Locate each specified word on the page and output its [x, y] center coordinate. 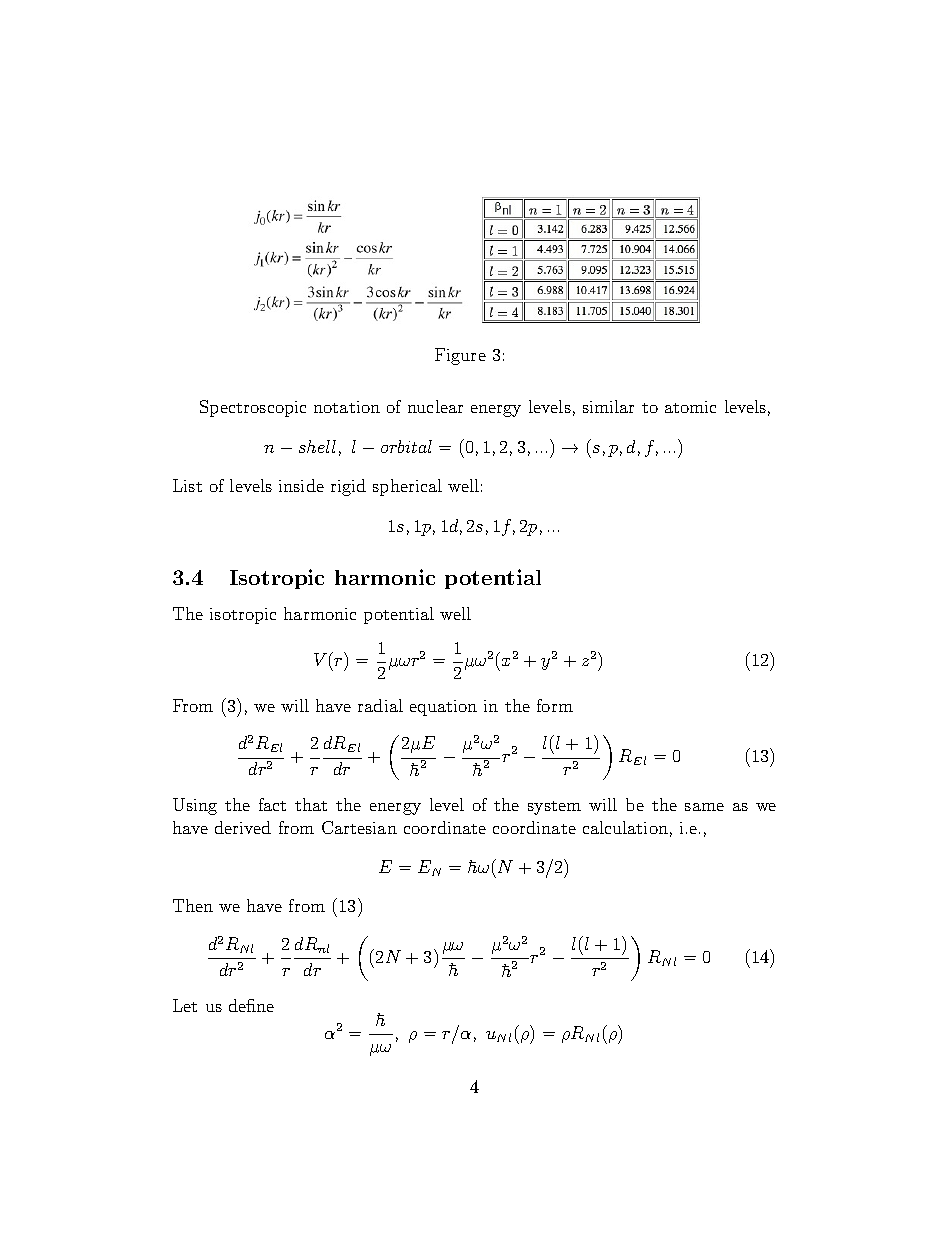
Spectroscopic [253, 408]
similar [608, 406]
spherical [407, 487]
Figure [460, 356]
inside [301, 485]
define [251, 1005]
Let [185, 1005]
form [555, 705]
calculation [625, 827]
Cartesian [359, 827]
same [704, 807]
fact [272, 804]
